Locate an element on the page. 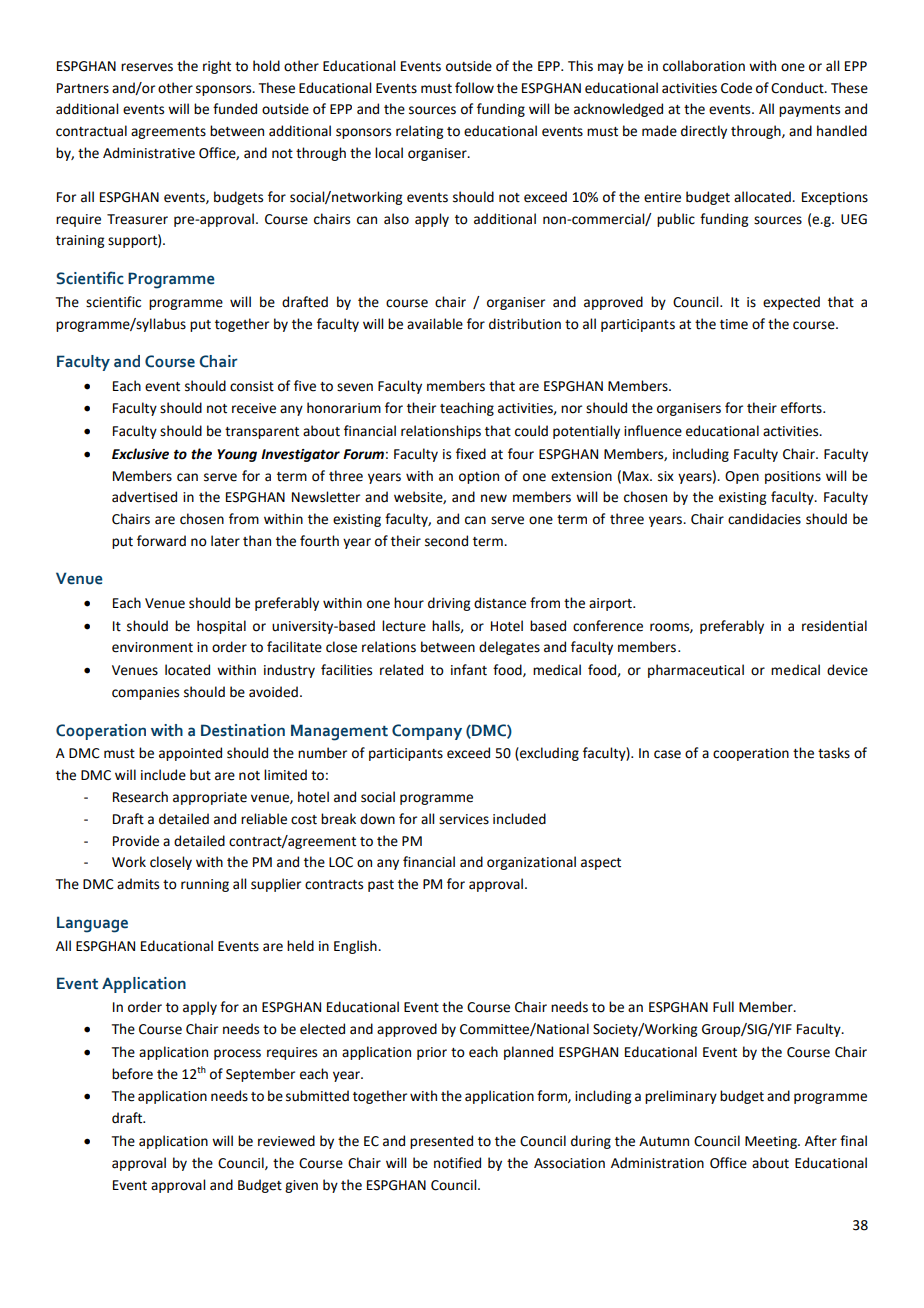  notified is located at coordinates (457, 1163).
